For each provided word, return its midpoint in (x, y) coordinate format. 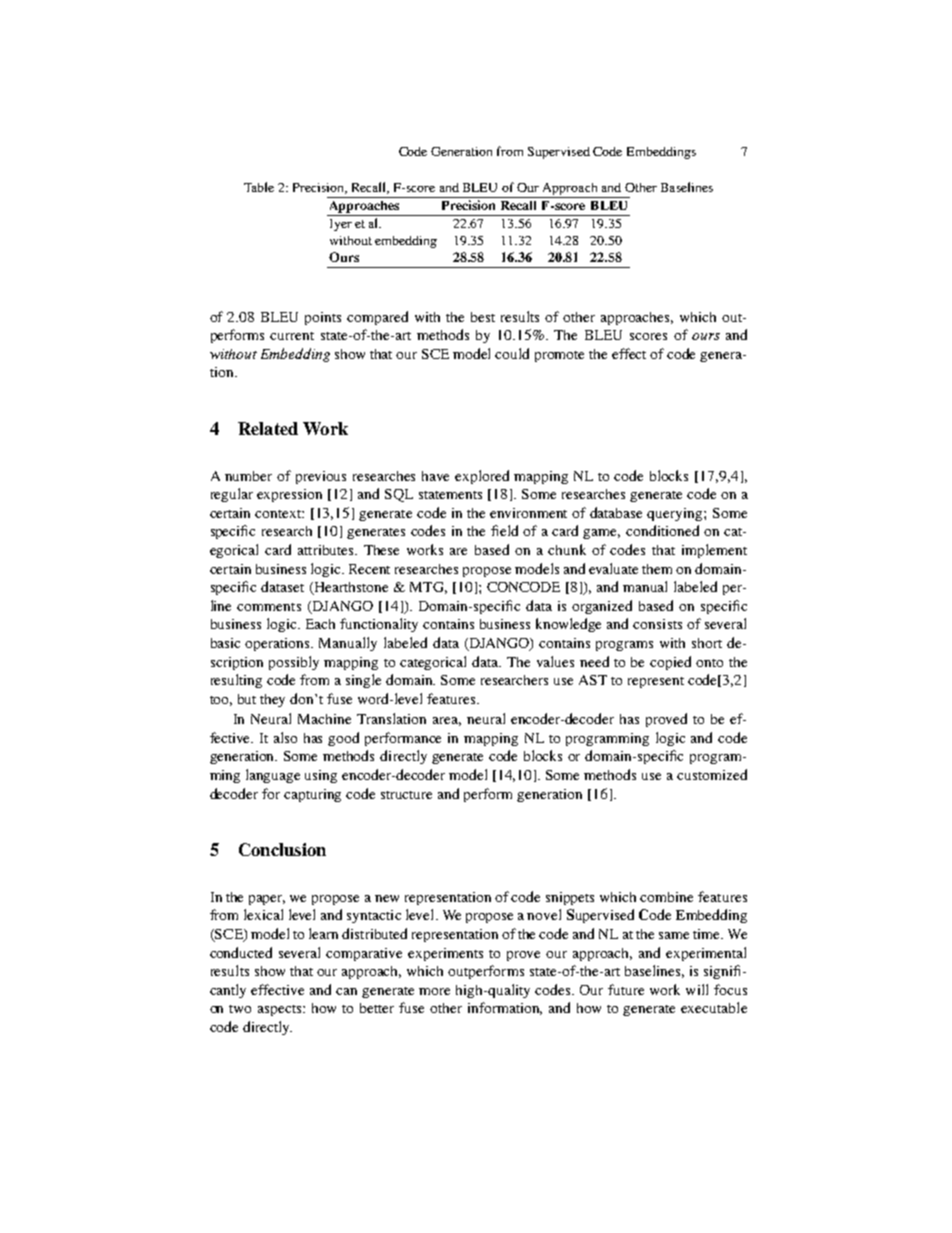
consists (657, 624)
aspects (281, 1010)
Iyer (341, 225)
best (483, 317)
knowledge (568, 625)
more (434, 991)
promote (559, 356)
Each (320, 624)
